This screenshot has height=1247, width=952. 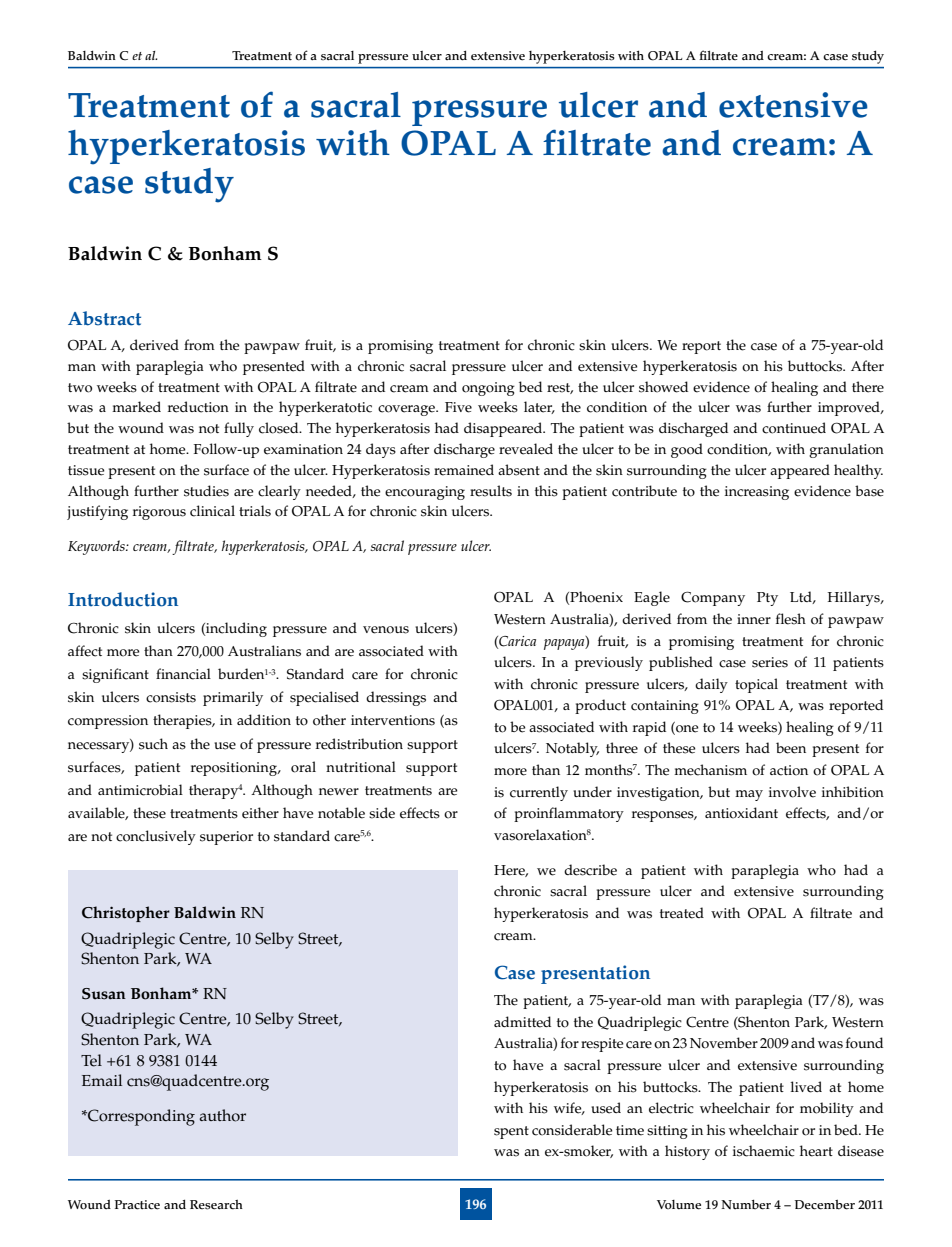 What do you see at coordinates (488, 389) in the screenshot?
I see `ongoing` at bounding box center [488, 389].
